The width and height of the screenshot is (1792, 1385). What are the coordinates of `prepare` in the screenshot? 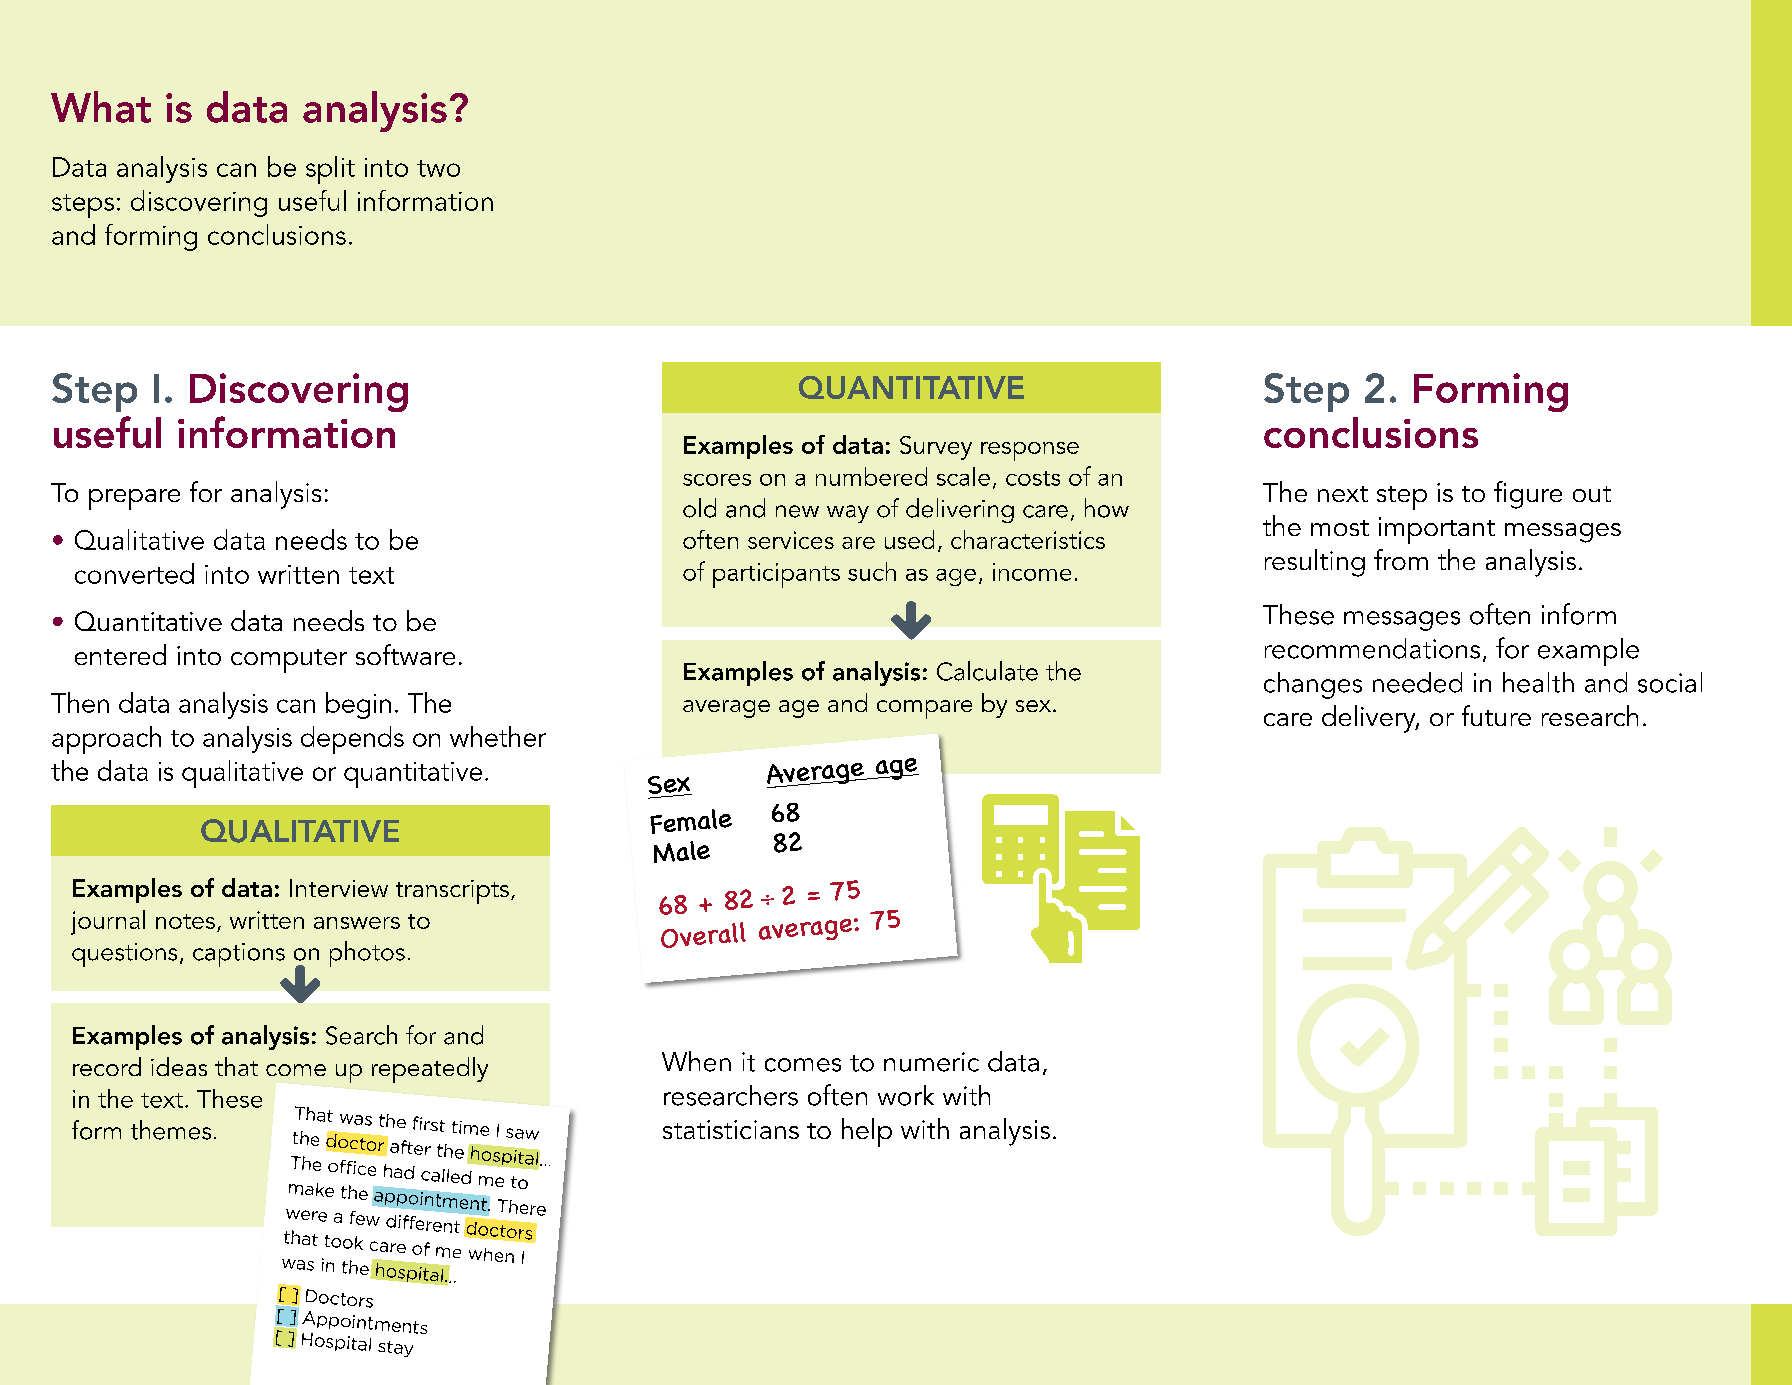 It's located at (134, 499).
